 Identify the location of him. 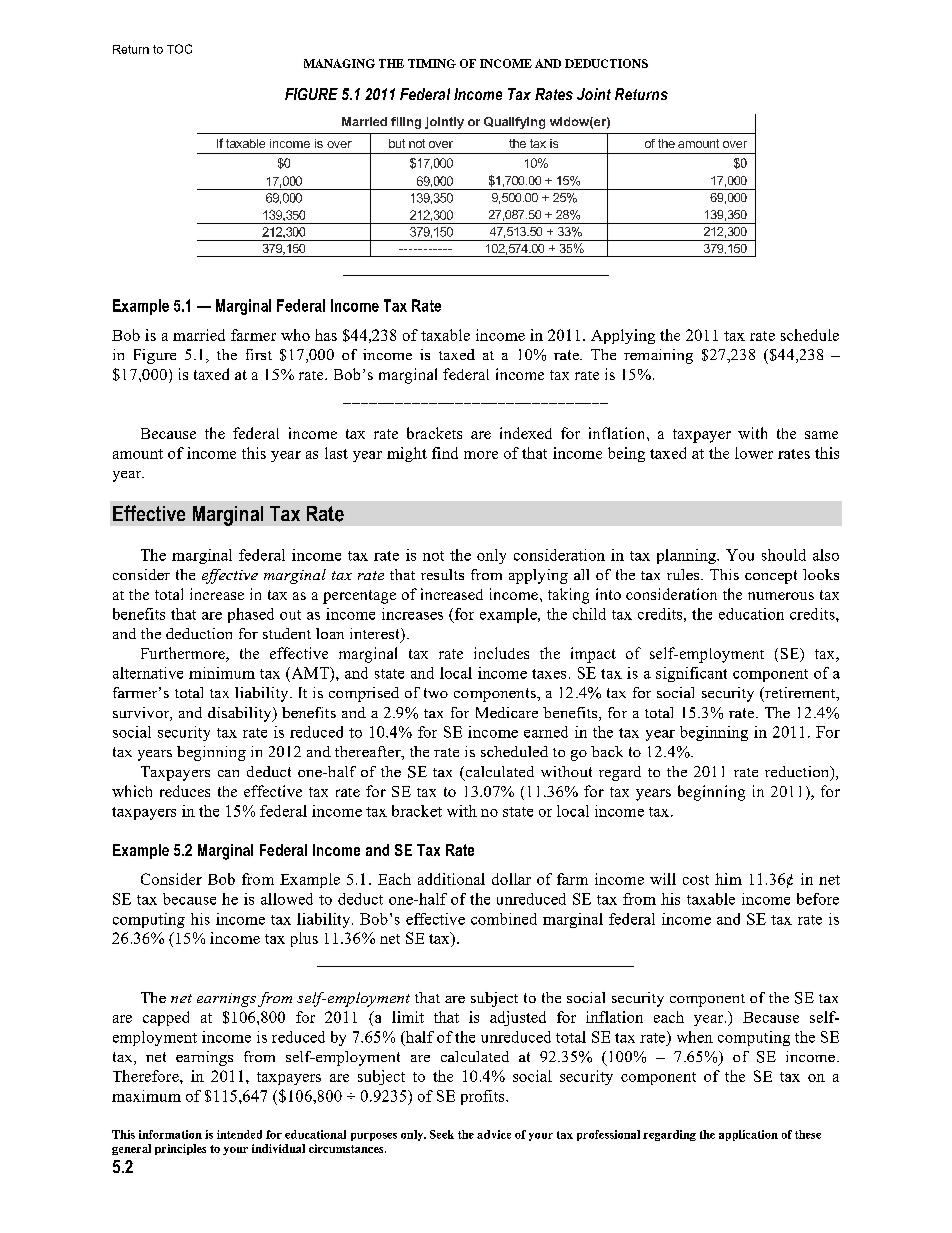
(728, 879).
